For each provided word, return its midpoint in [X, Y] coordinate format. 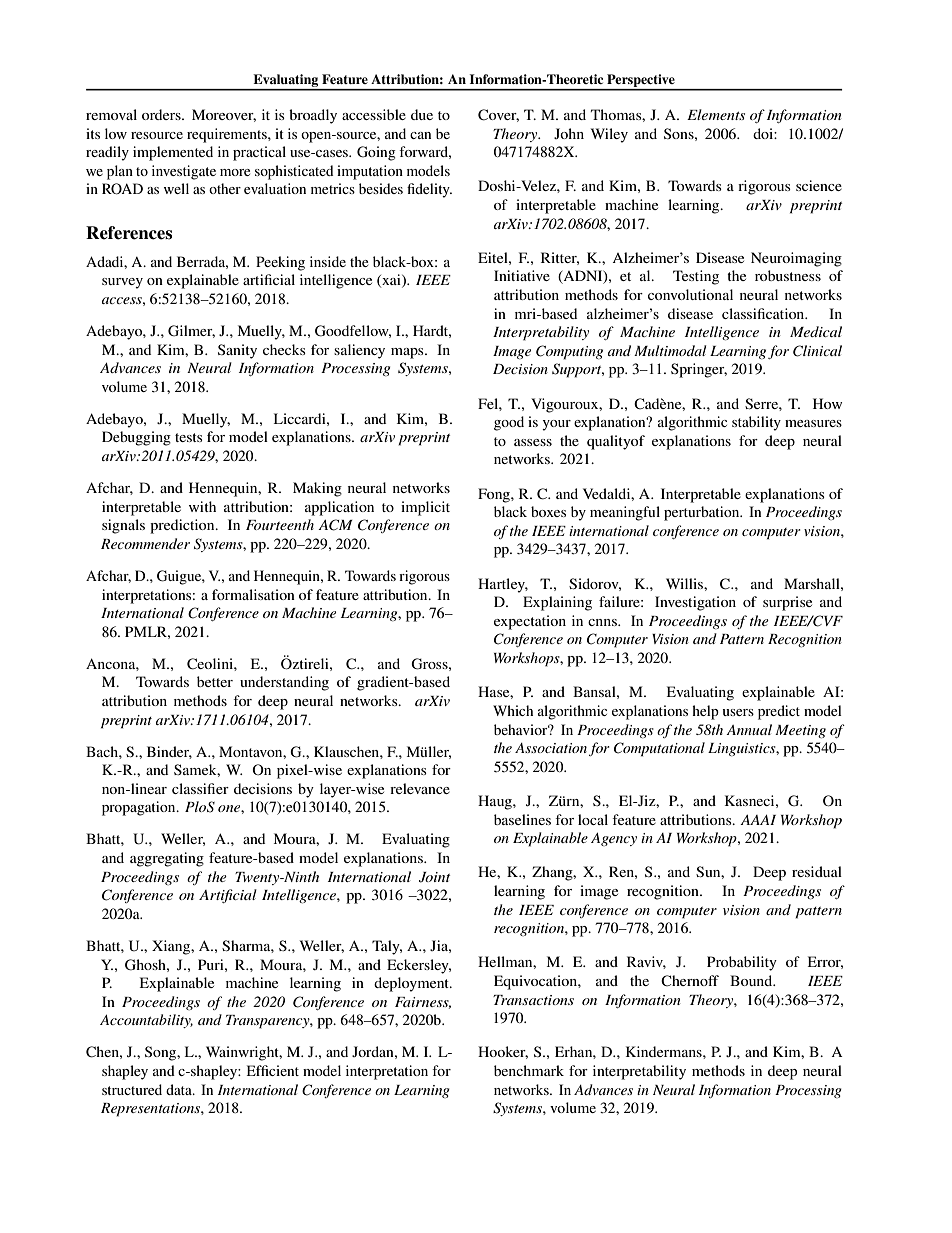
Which [513, 710]
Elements [716, 114]
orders [162, 114]
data [180, 1089]
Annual [749, 729]
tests [188, 437]
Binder [169, 752]
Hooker [503, 1052]
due [422, 114]
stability [756, 423]
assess [533, 442]
